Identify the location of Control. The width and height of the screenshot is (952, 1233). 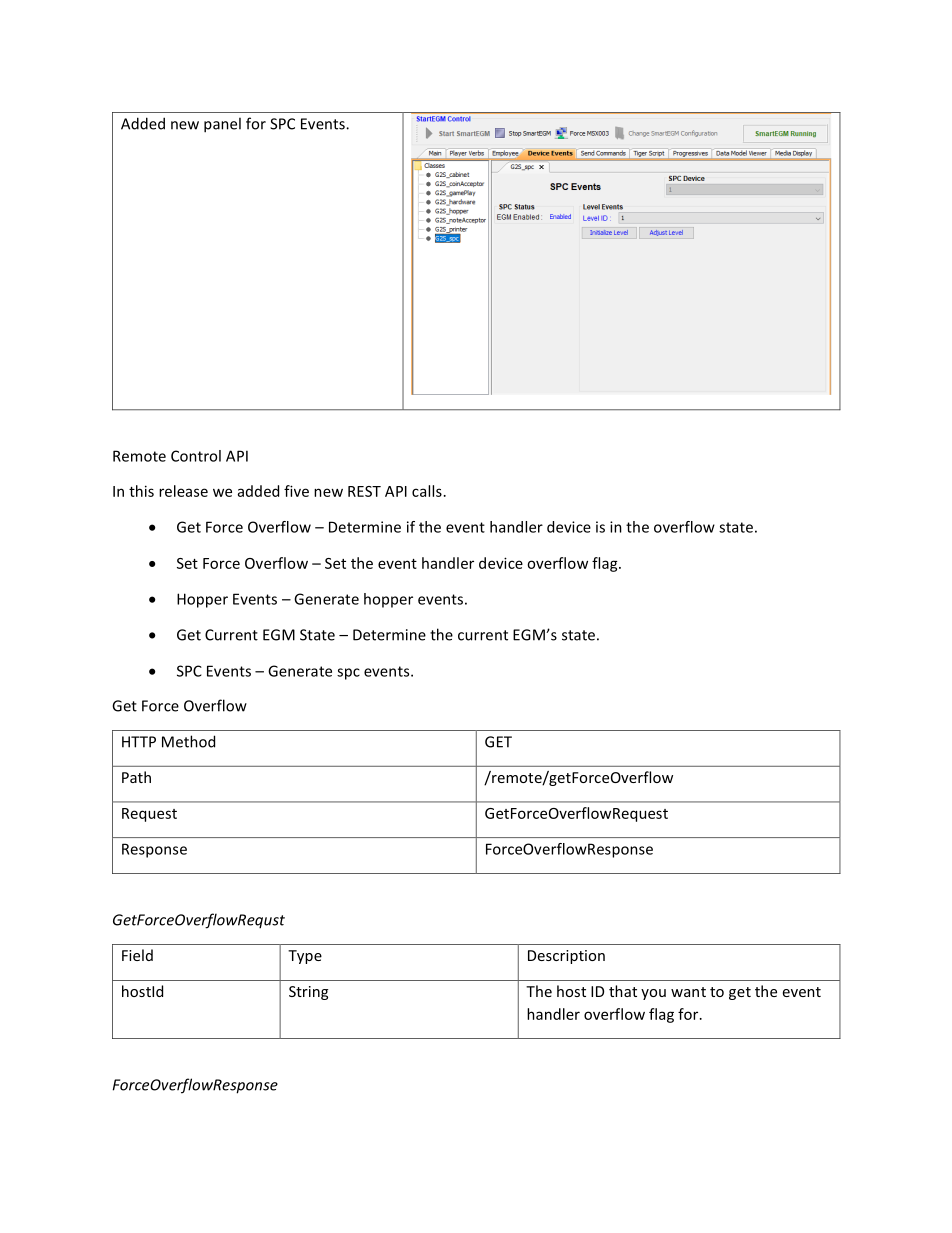
(196, 456).
